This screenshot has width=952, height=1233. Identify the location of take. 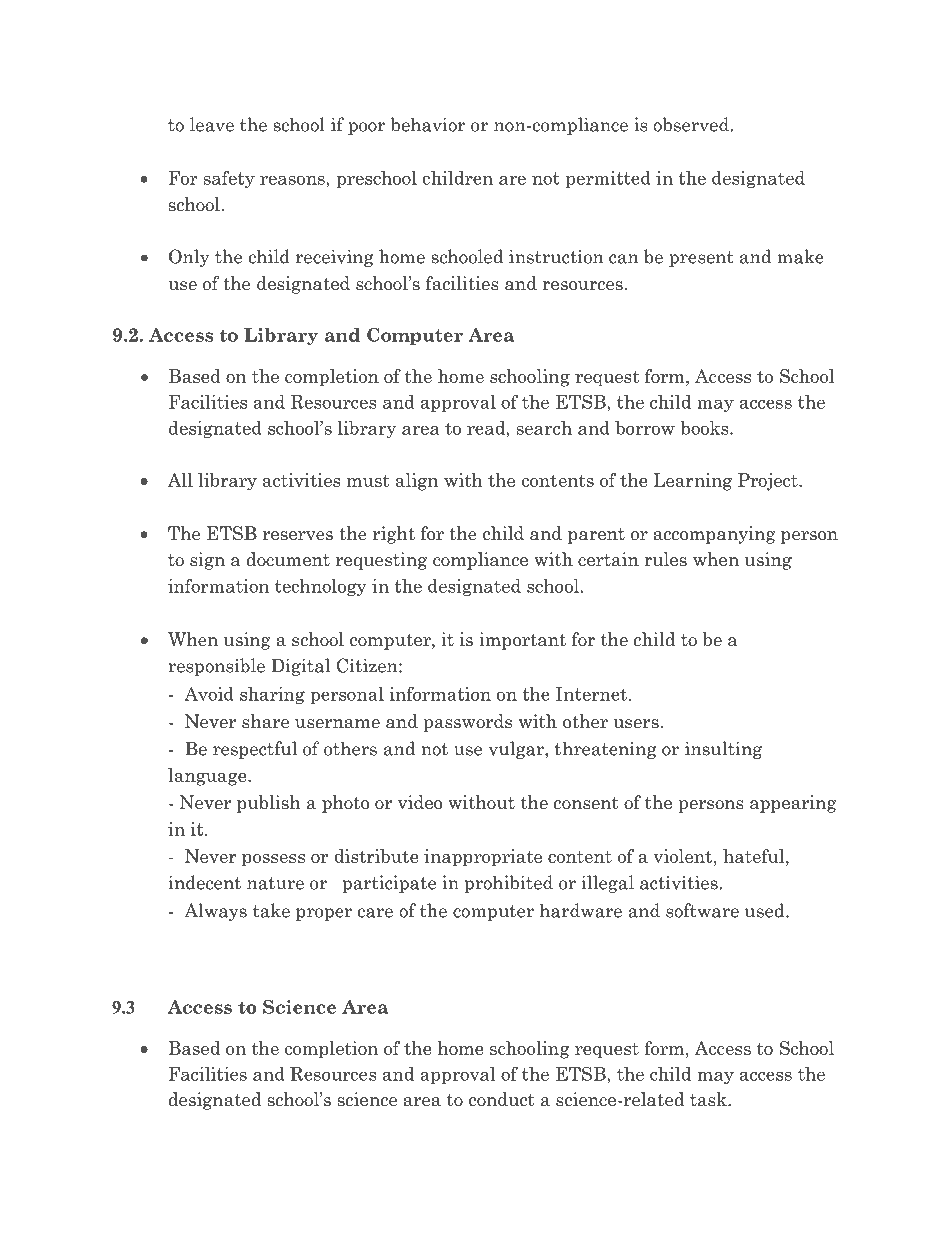
(271, 910).
